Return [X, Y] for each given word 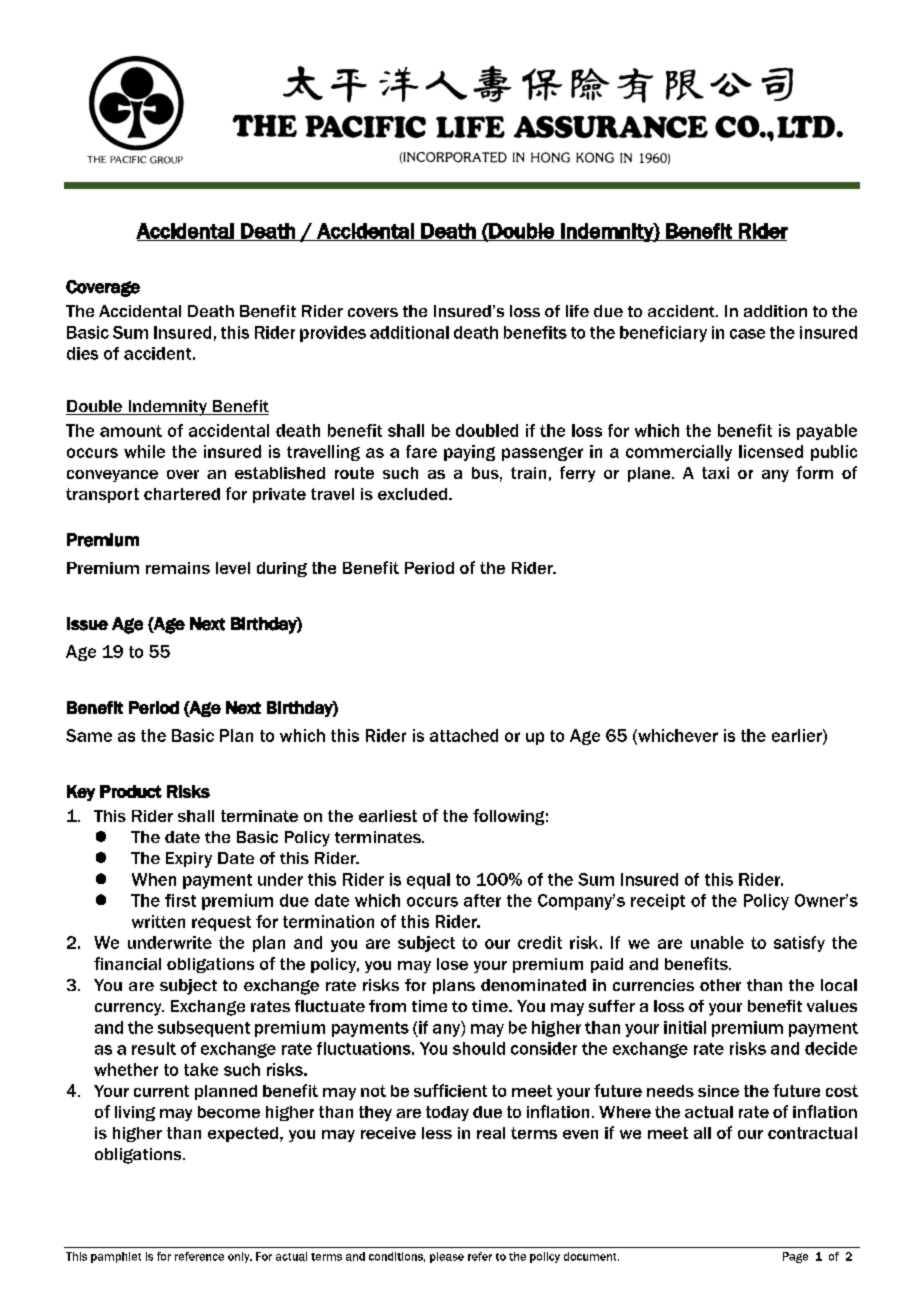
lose [452, 964]
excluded [414, 494]
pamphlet [116, 1257]
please [447, 1257]
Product [131, 791]
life [577, 311]
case [747, 334]
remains [178, 568]
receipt [658, 902]
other [720, 985]
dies [82, 353]
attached [464, 735]
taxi [715, 473]
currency [129, 1009]
